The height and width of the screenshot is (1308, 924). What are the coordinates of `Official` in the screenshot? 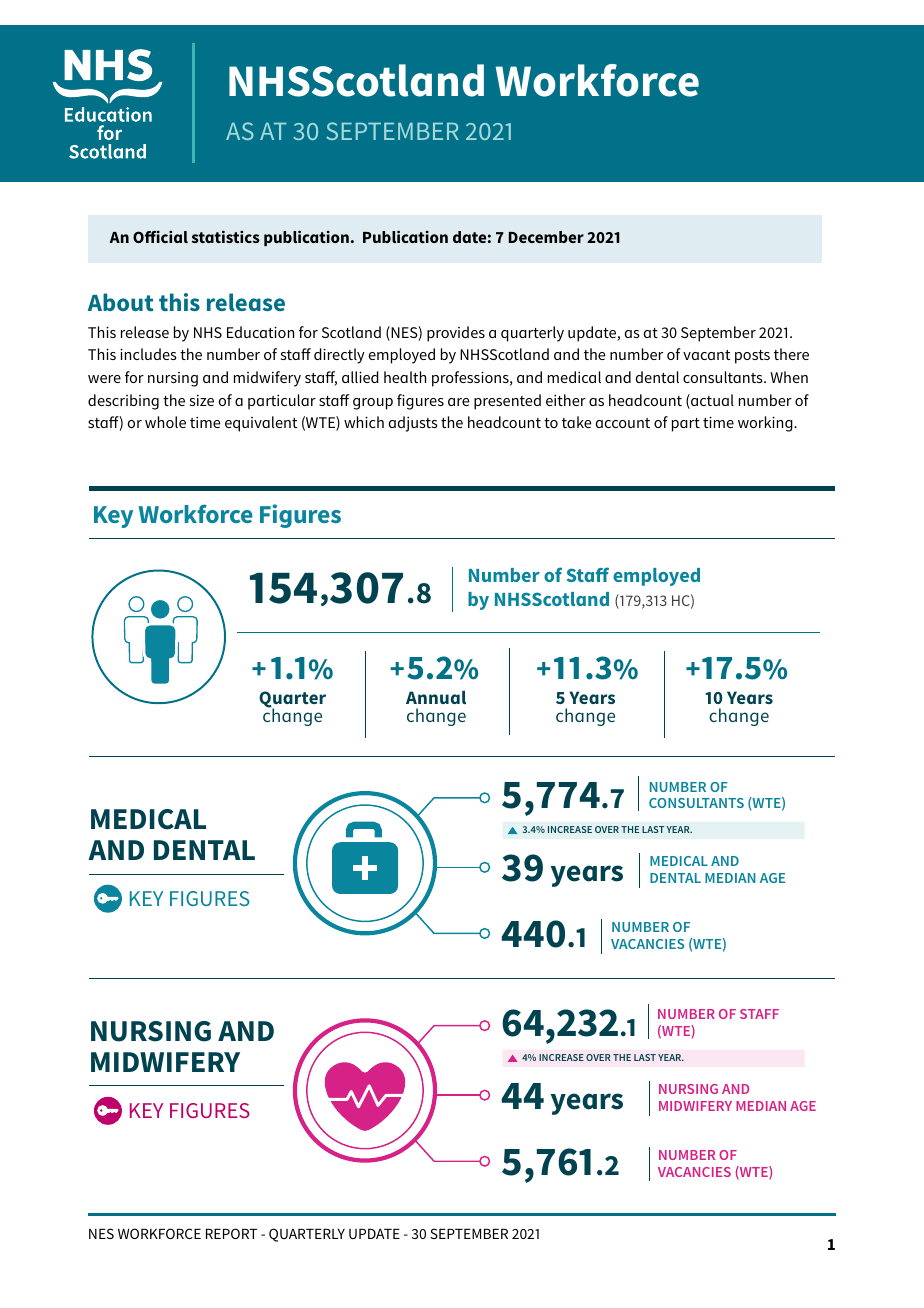 It's located at (160, 236).
